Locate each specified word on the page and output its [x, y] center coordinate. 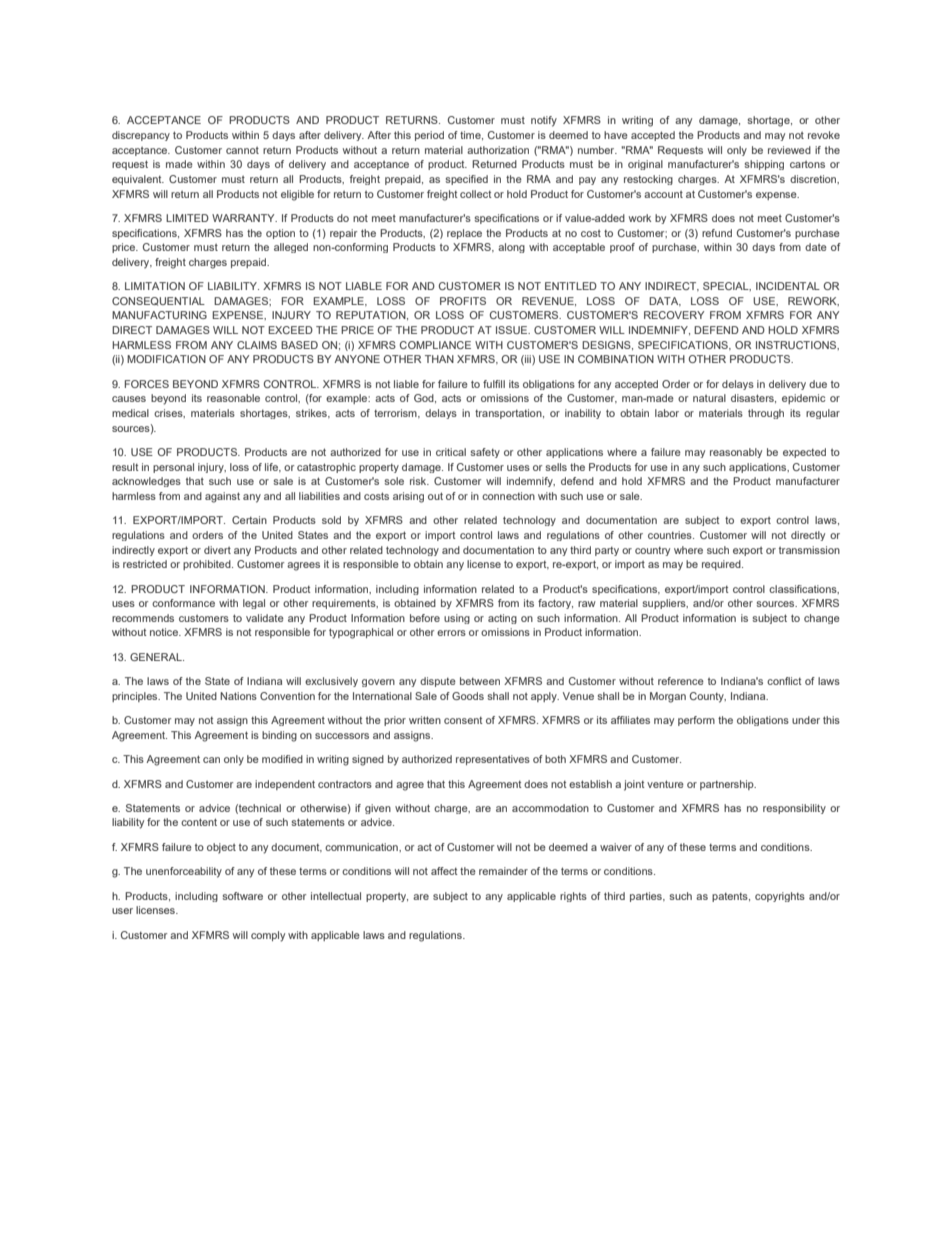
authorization [498, 150]
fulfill [494, 384]
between [480, 681]
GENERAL [157, 657]
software [242, 896]
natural [709, 398]
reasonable [233, 398]
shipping [764, 165]
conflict [784, 681]
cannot [242, 150]
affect [444, 871]
